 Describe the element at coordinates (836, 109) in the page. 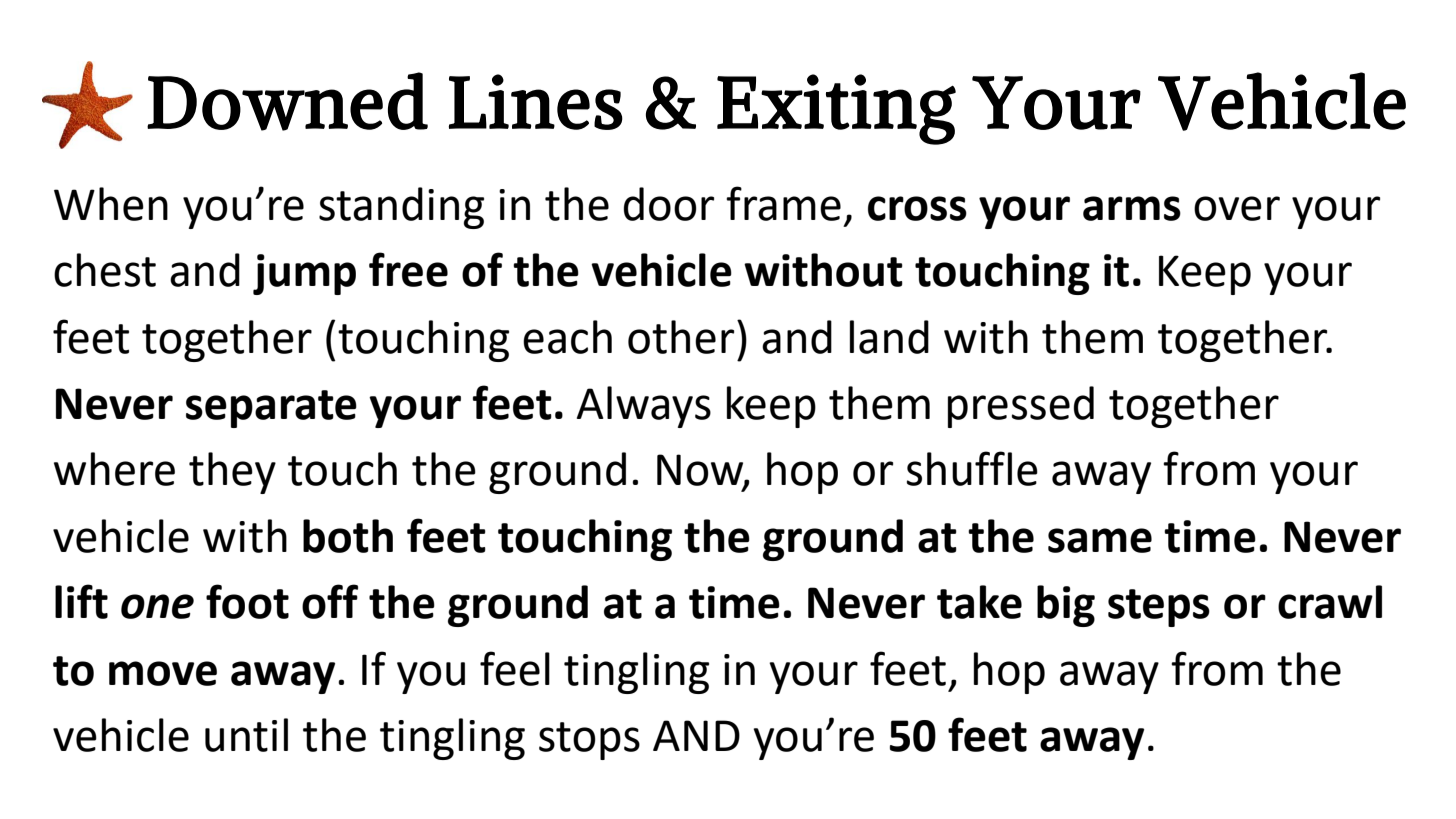

I see `Exiting` at that location.
